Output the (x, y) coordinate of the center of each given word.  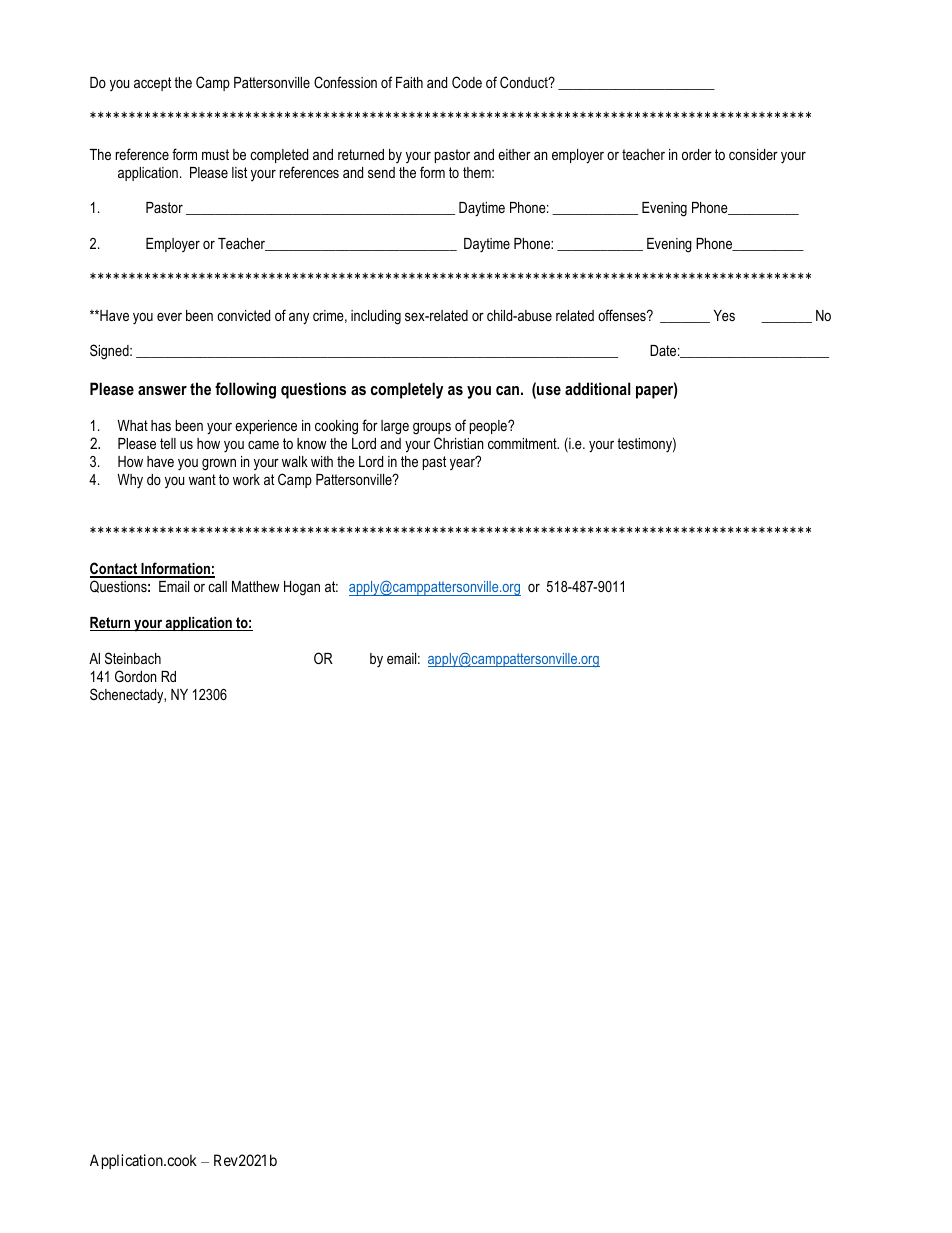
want (202, 479)
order (697, 154)
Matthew (256, 586)
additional (597, 388)
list (239, 172)
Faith (409, 82)
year (463, 463)
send (381, 172)
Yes (724, 315)
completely (407, 390)
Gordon (136, 676)
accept (152, 84)
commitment (523, 443)
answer (162, 390)
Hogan (302, 588)
